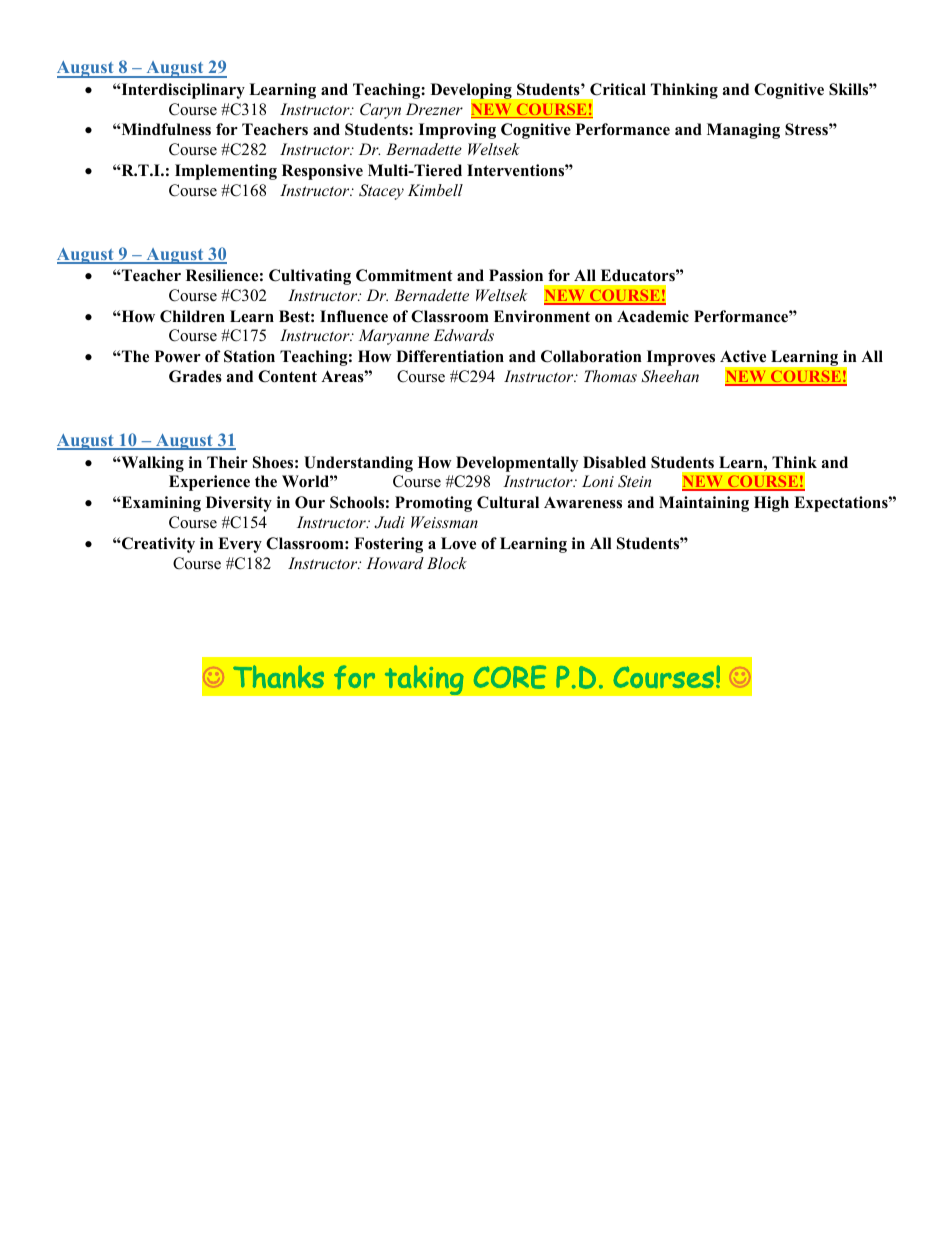  Describe the element at coordinates (192, 316) in the page. I see `Children` at that location.
